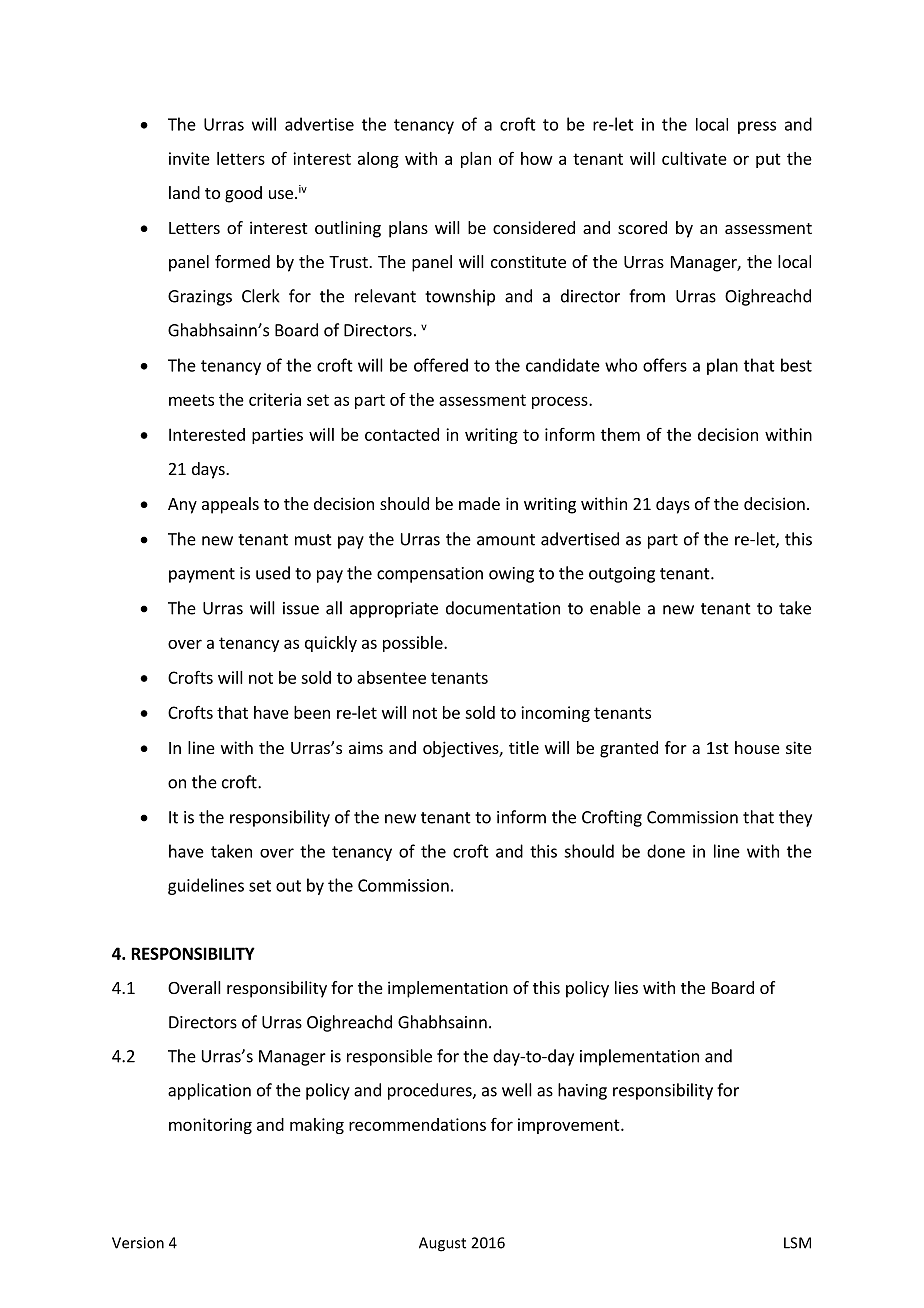 This screenshot has height=1308, width=924. I want to click on been, so click(312, 712).
